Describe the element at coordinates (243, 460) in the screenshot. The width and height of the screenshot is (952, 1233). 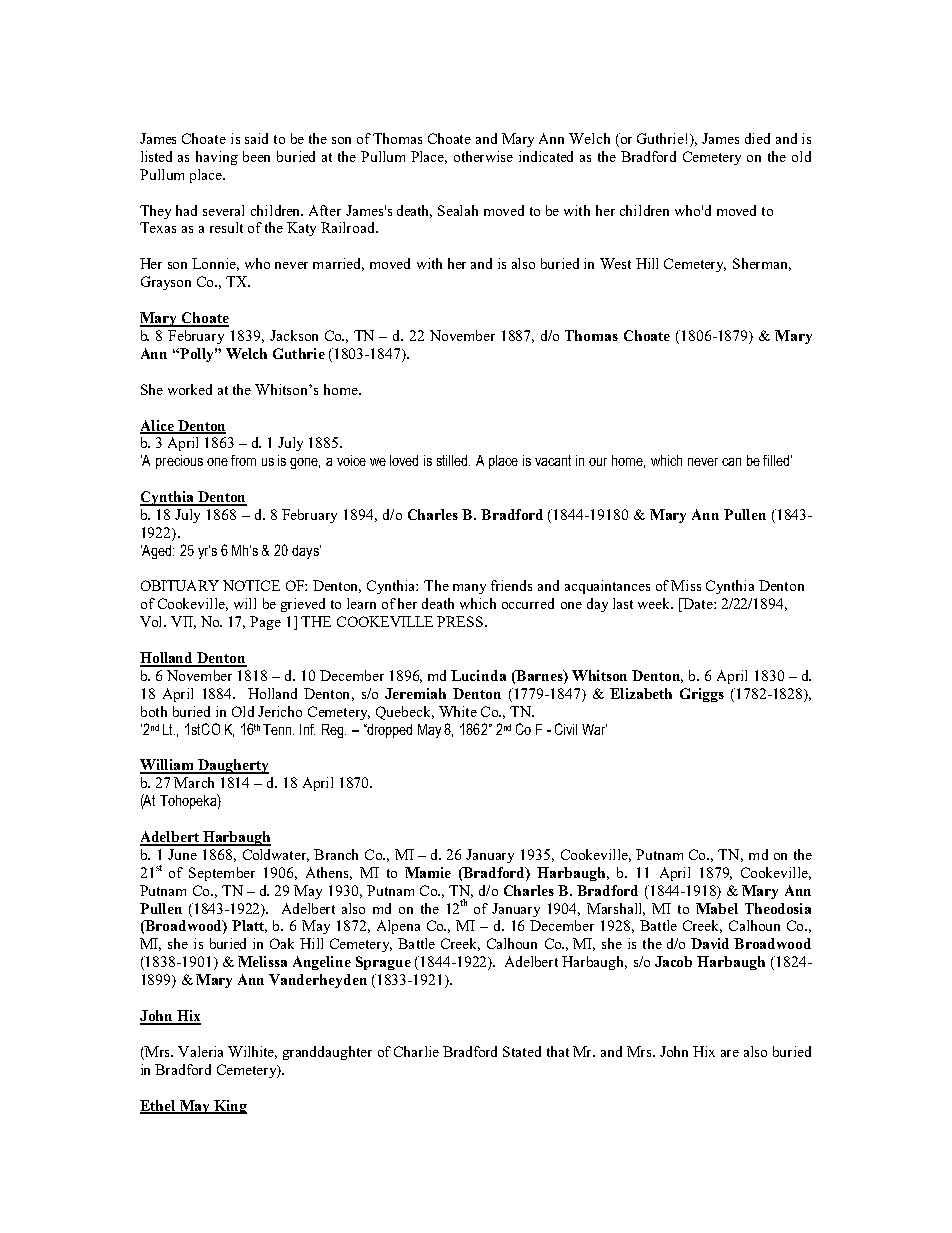
I see `from` at that location.
